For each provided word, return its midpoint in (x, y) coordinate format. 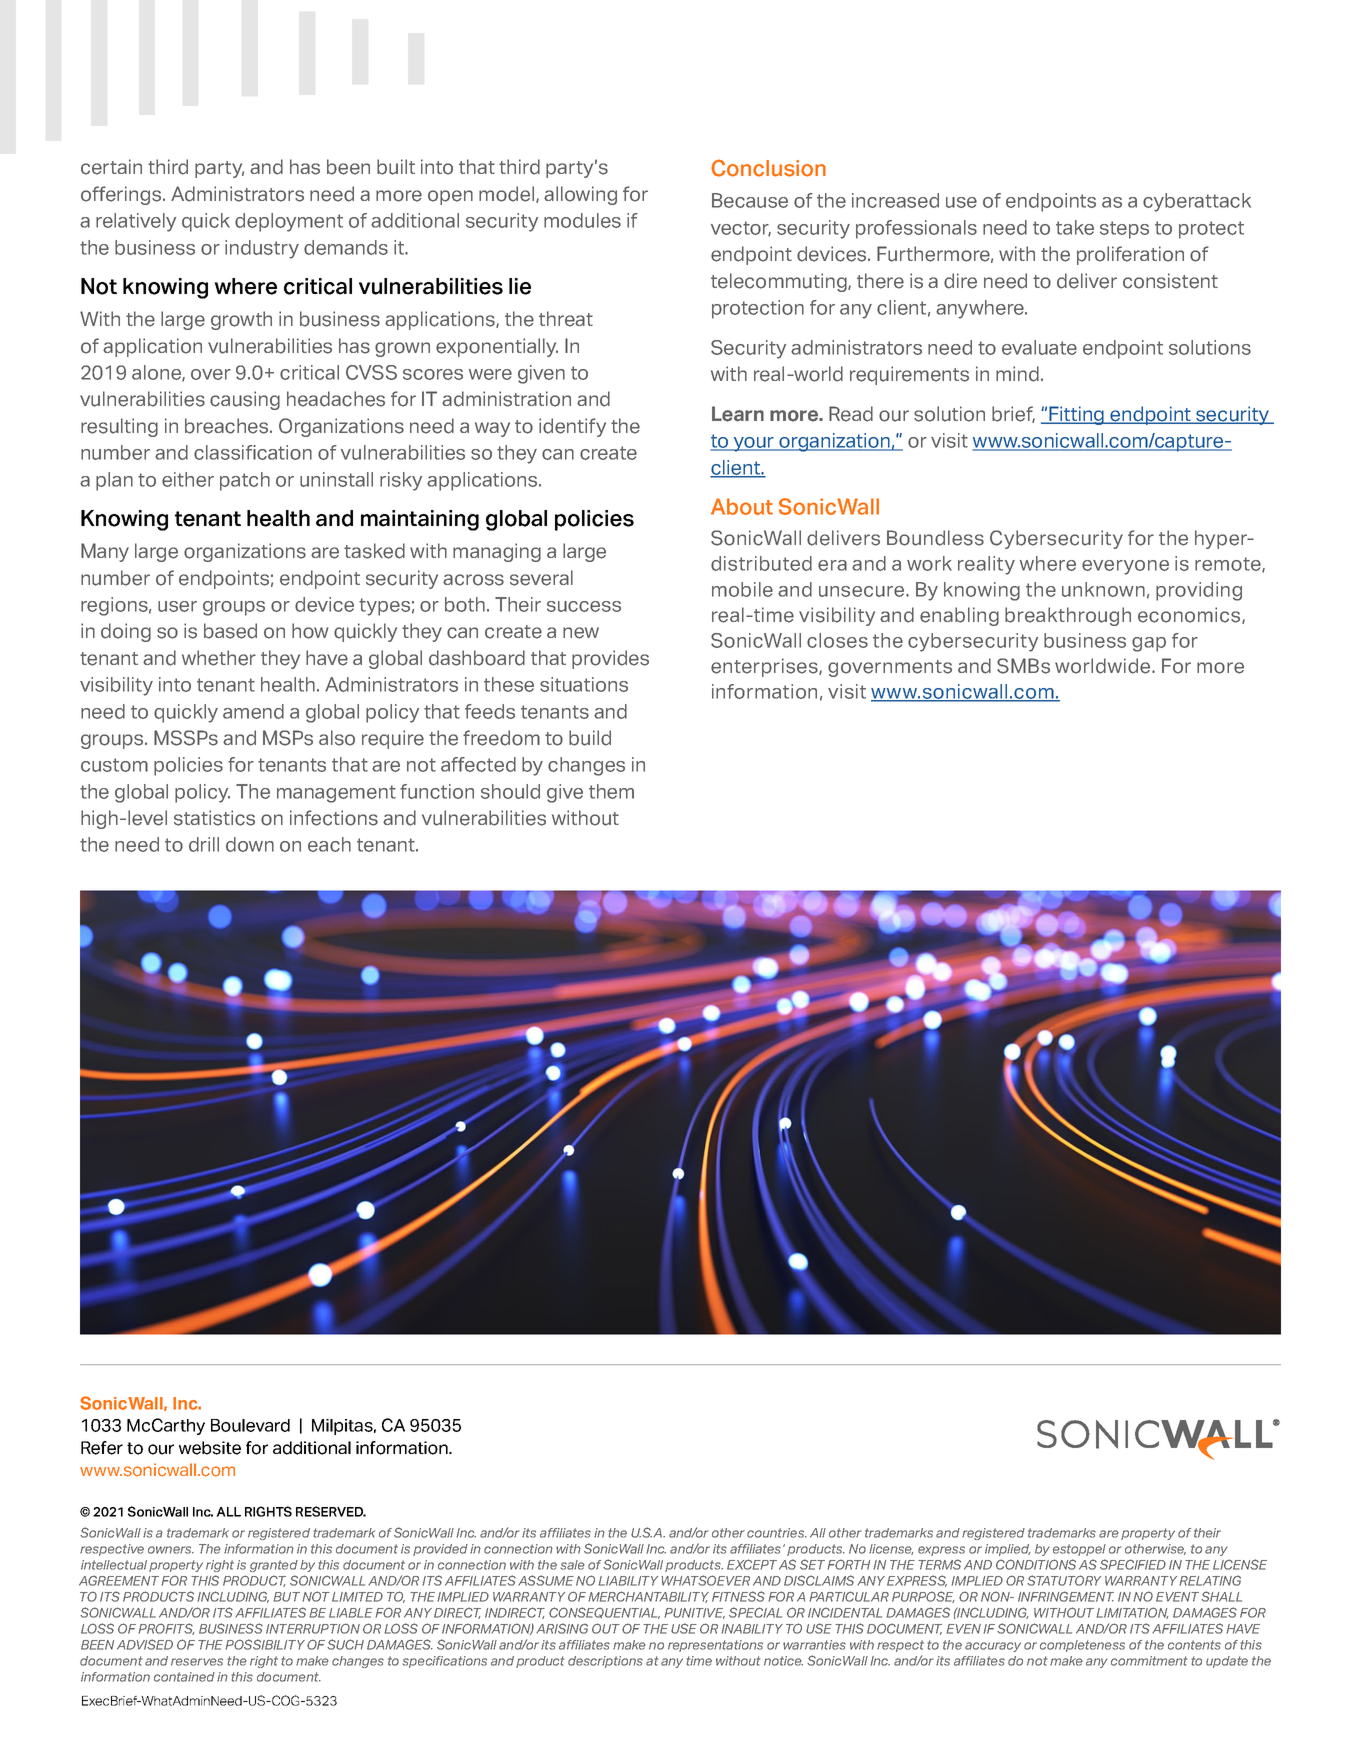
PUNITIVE (694, 1613)
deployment (289, 222)
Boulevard (250, 1425)
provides (610, 659)
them (611, 791)
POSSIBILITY (265, 1644)
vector (741, 229)
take (1075, 227)
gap (1149, 644)
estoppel (1079, 1550)
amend (253, 711)
